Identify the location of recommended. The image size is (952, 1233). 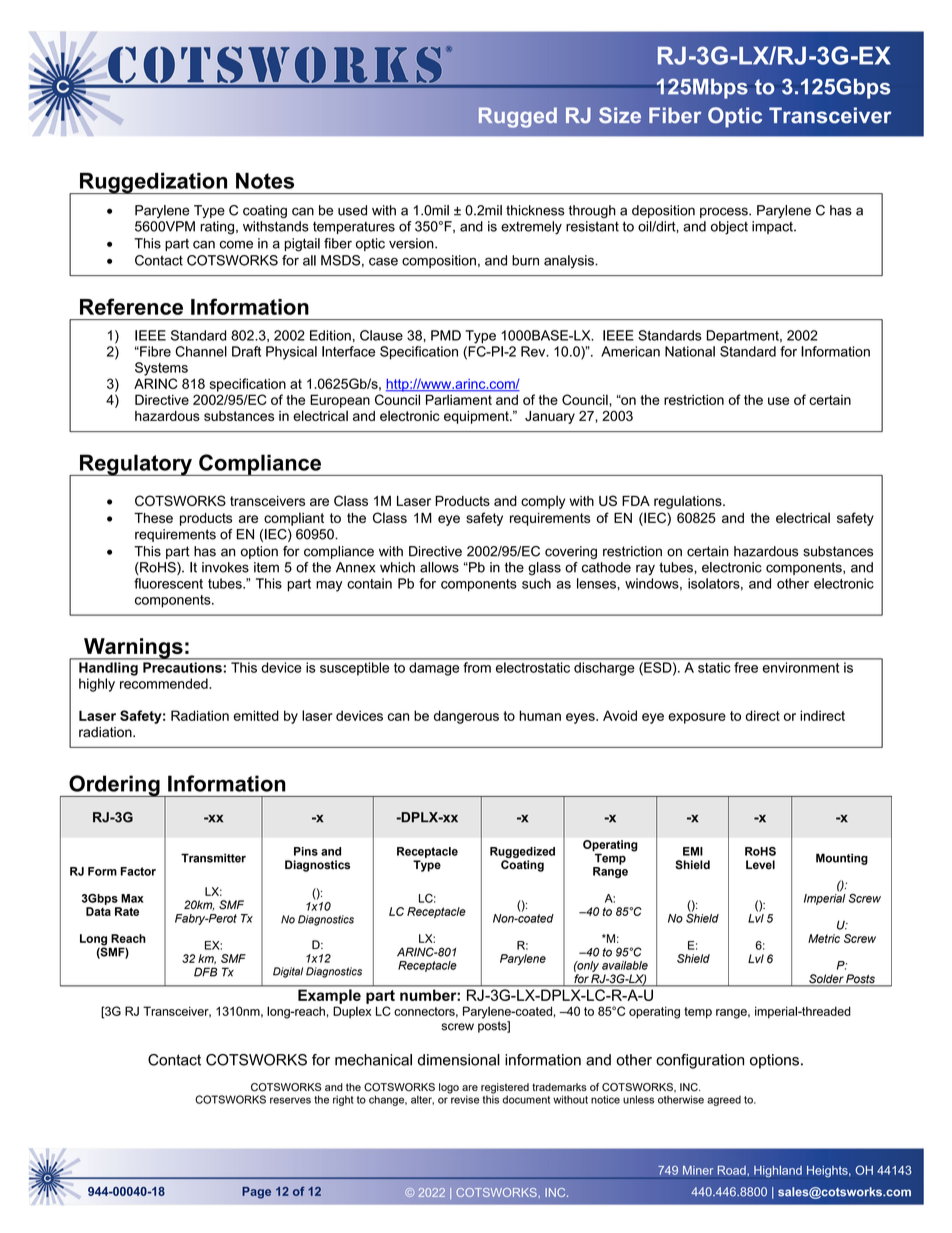
(165, 683).
